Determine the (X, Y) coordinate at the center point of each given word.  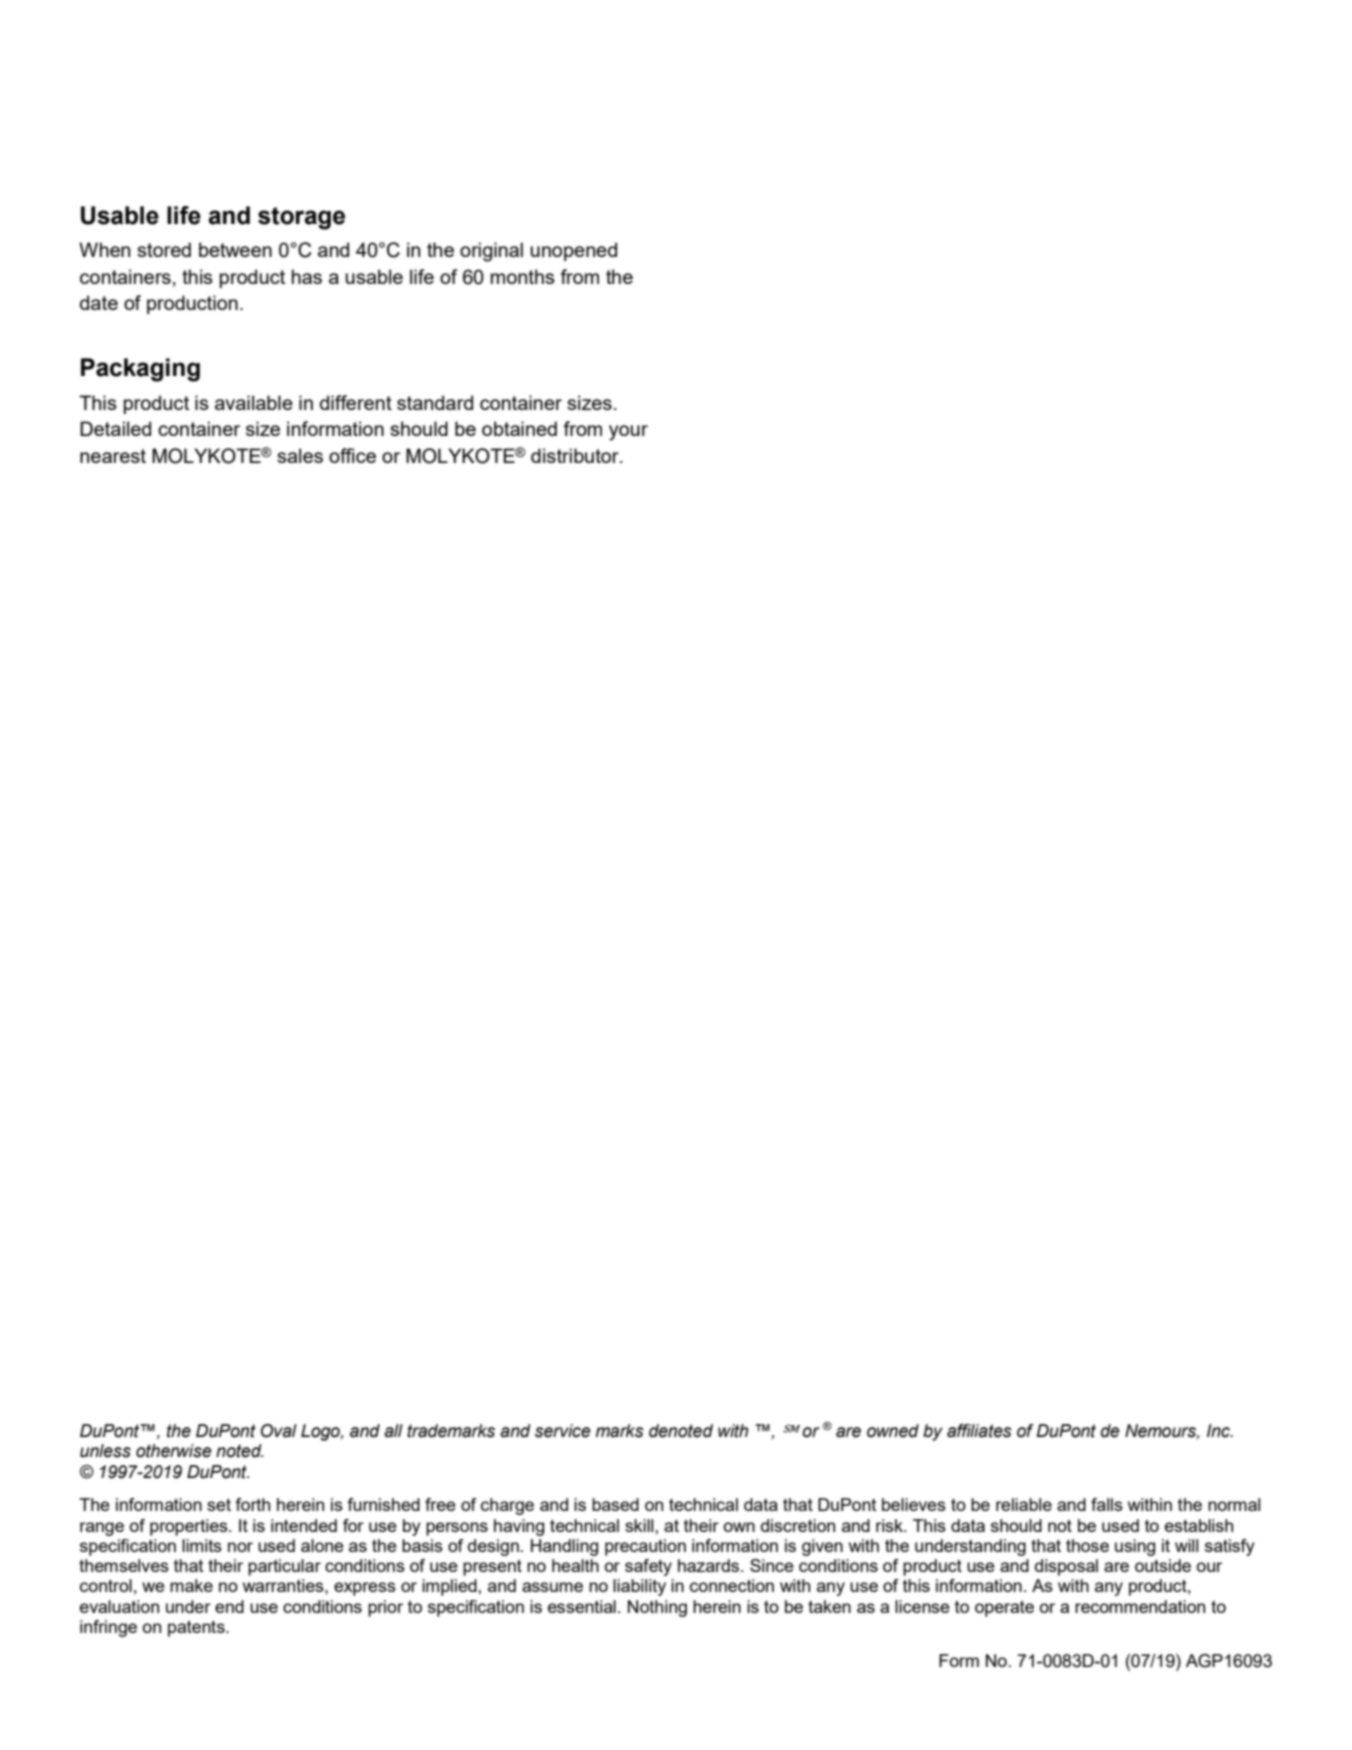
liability (639, 1587)
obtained (519, 428)
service (563, 1431)
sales (300, 455)
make (191, 1585)
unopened (573, 251)
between (235, 249)
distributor (576, 455)
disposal (1066, 1567)
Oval (279, 1431)
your (628, 433)
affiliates (979, 1431)
